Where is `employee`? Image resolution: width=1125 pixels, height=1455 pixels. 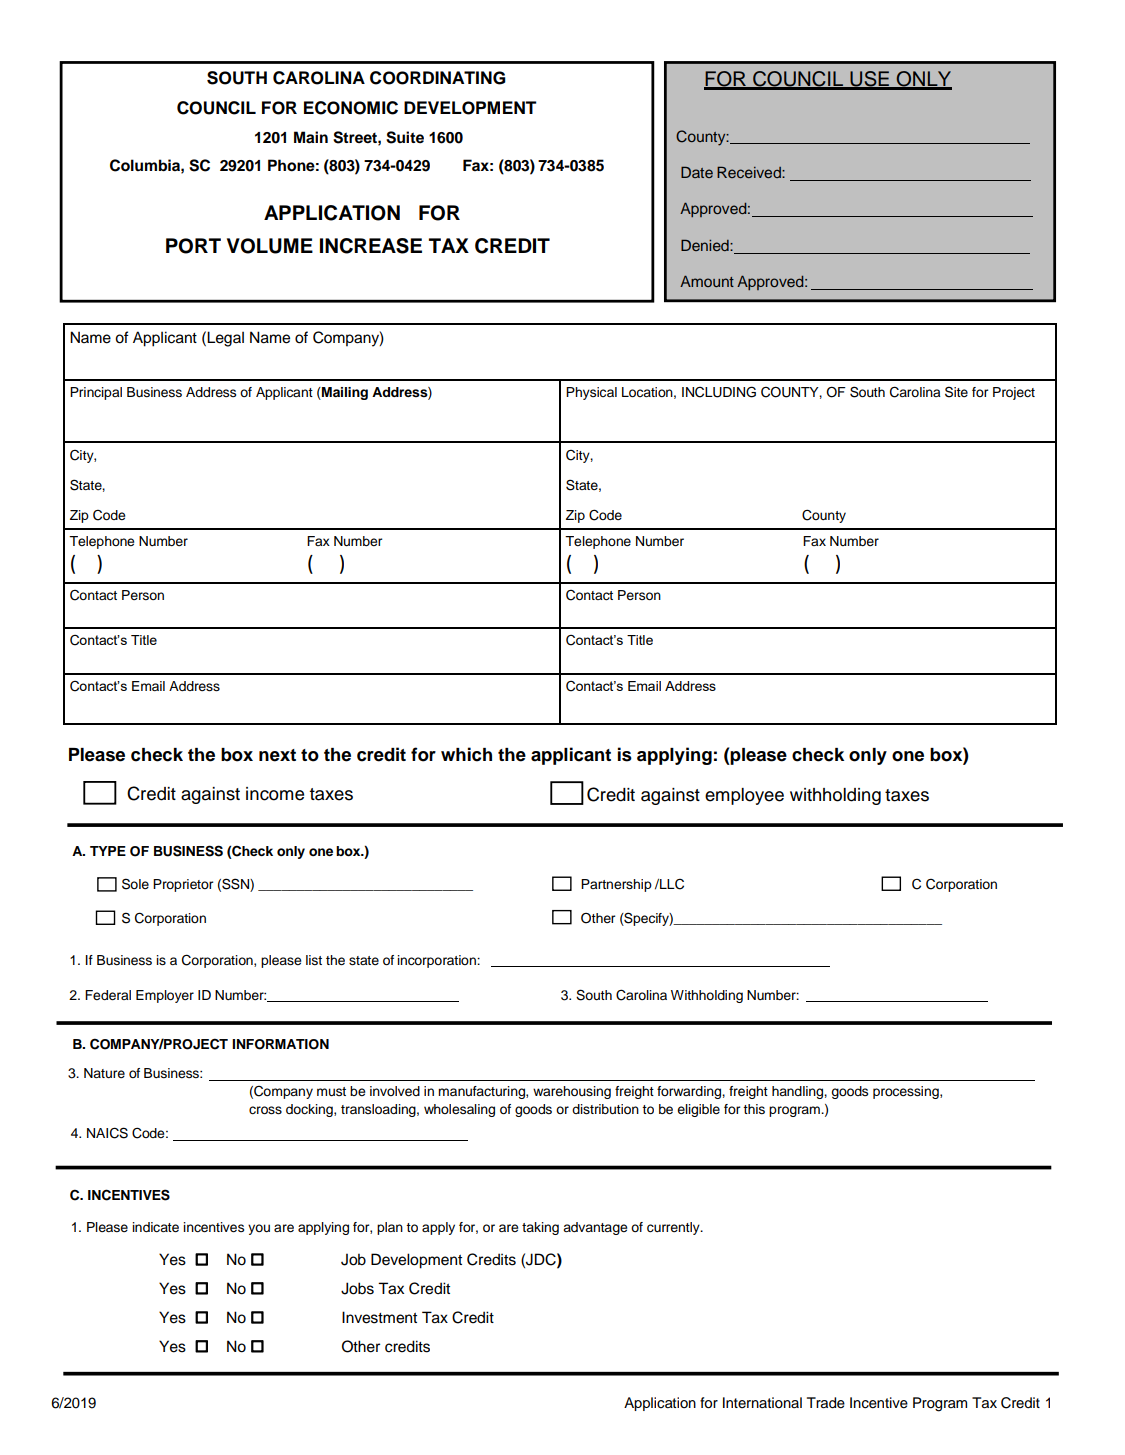
employee is located at coordinates (744, 796).
